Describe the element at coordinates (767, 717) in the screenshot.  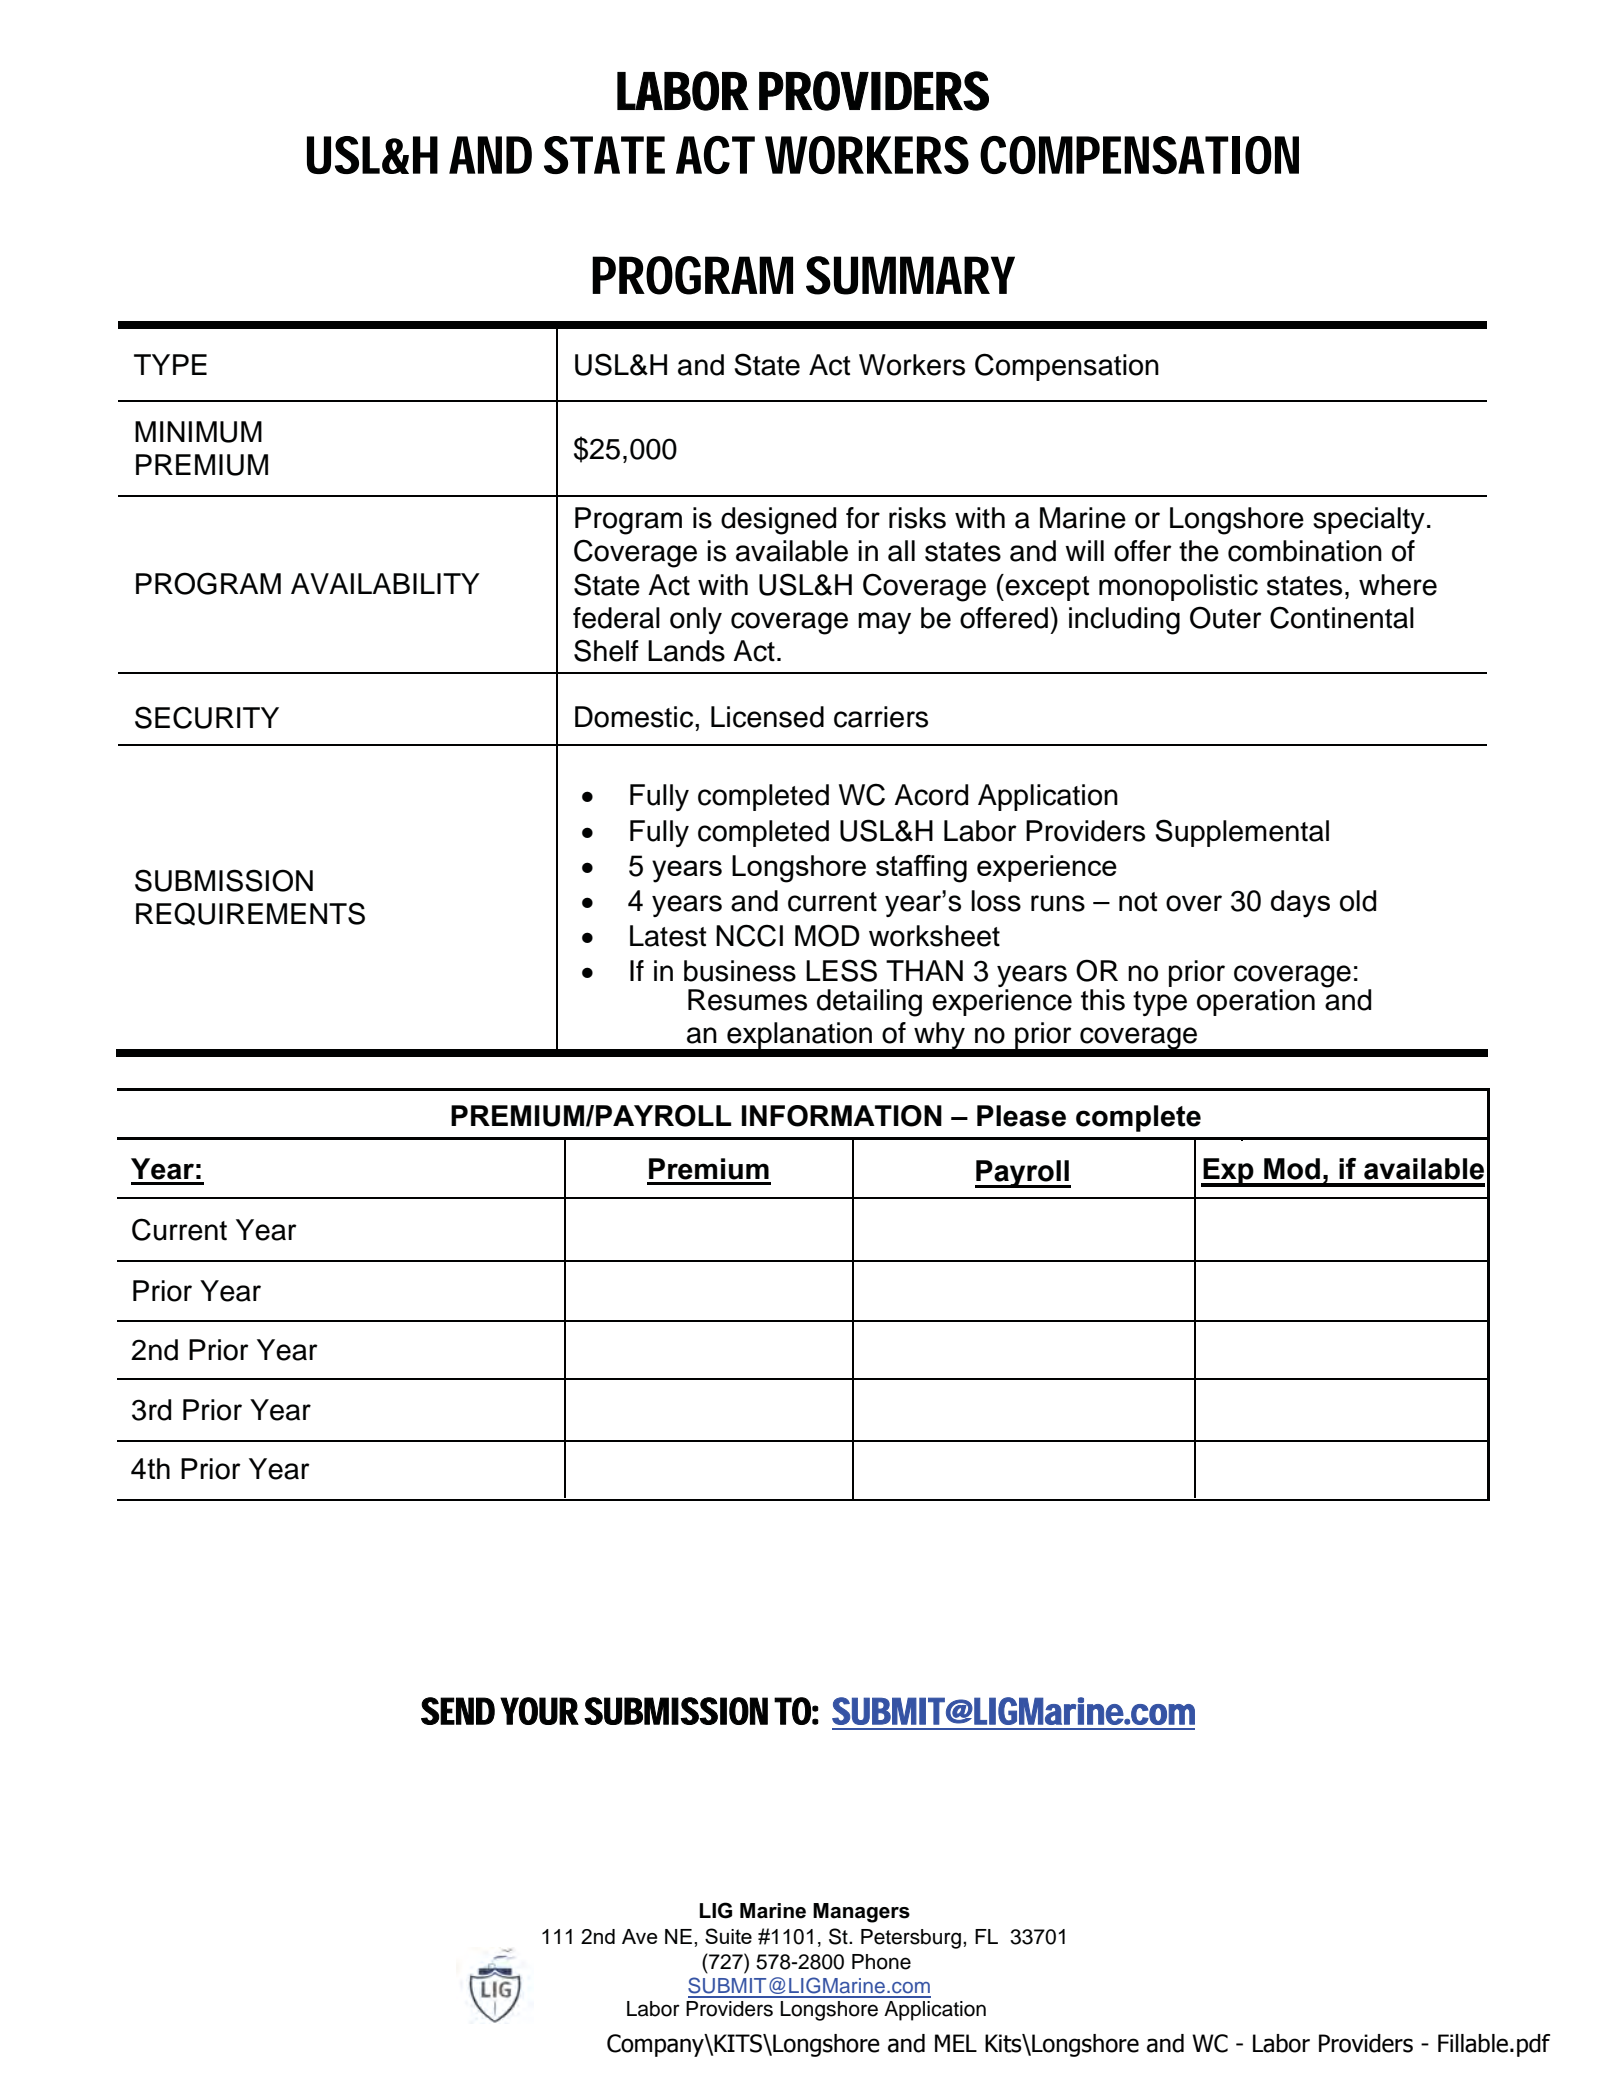
I see `Licensed` at that location.
